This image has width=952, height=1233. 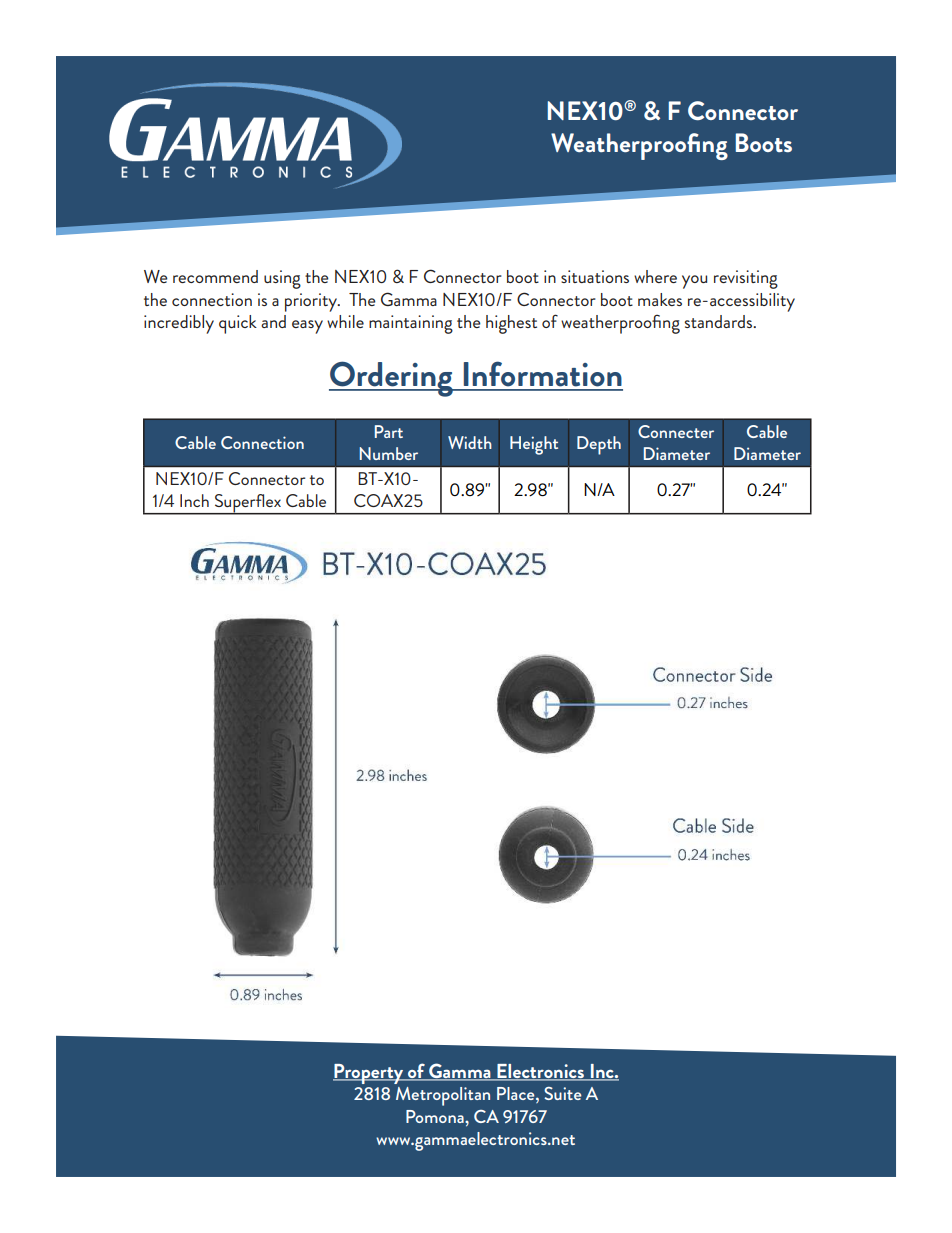 What do you see at coordinates (443, 1096) in the image?
I see `Metropolitan` at bounding box center [443, 1096].
